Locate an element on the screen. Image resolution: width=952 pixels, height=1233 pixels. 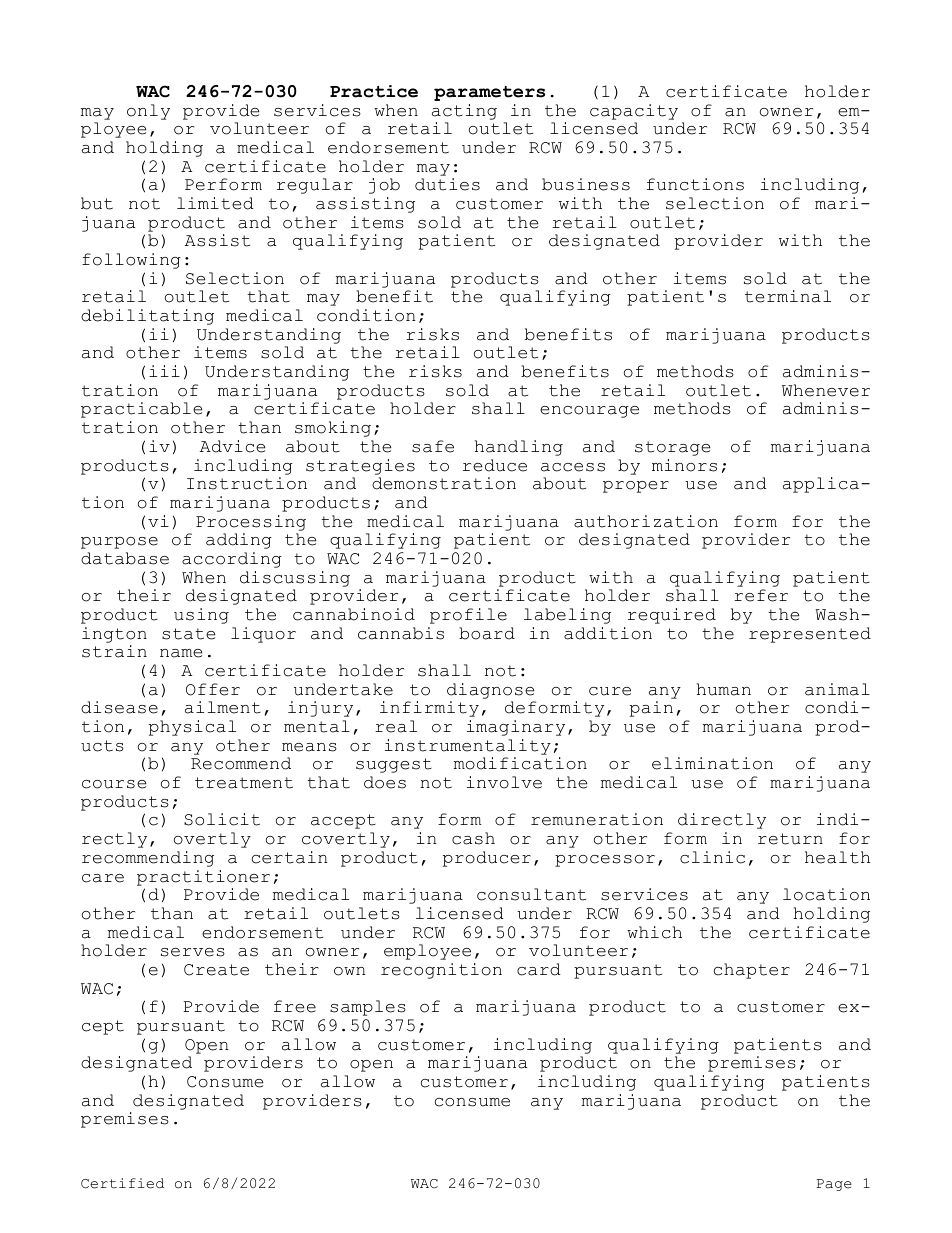
serves is located at coordinates (193, 952).
